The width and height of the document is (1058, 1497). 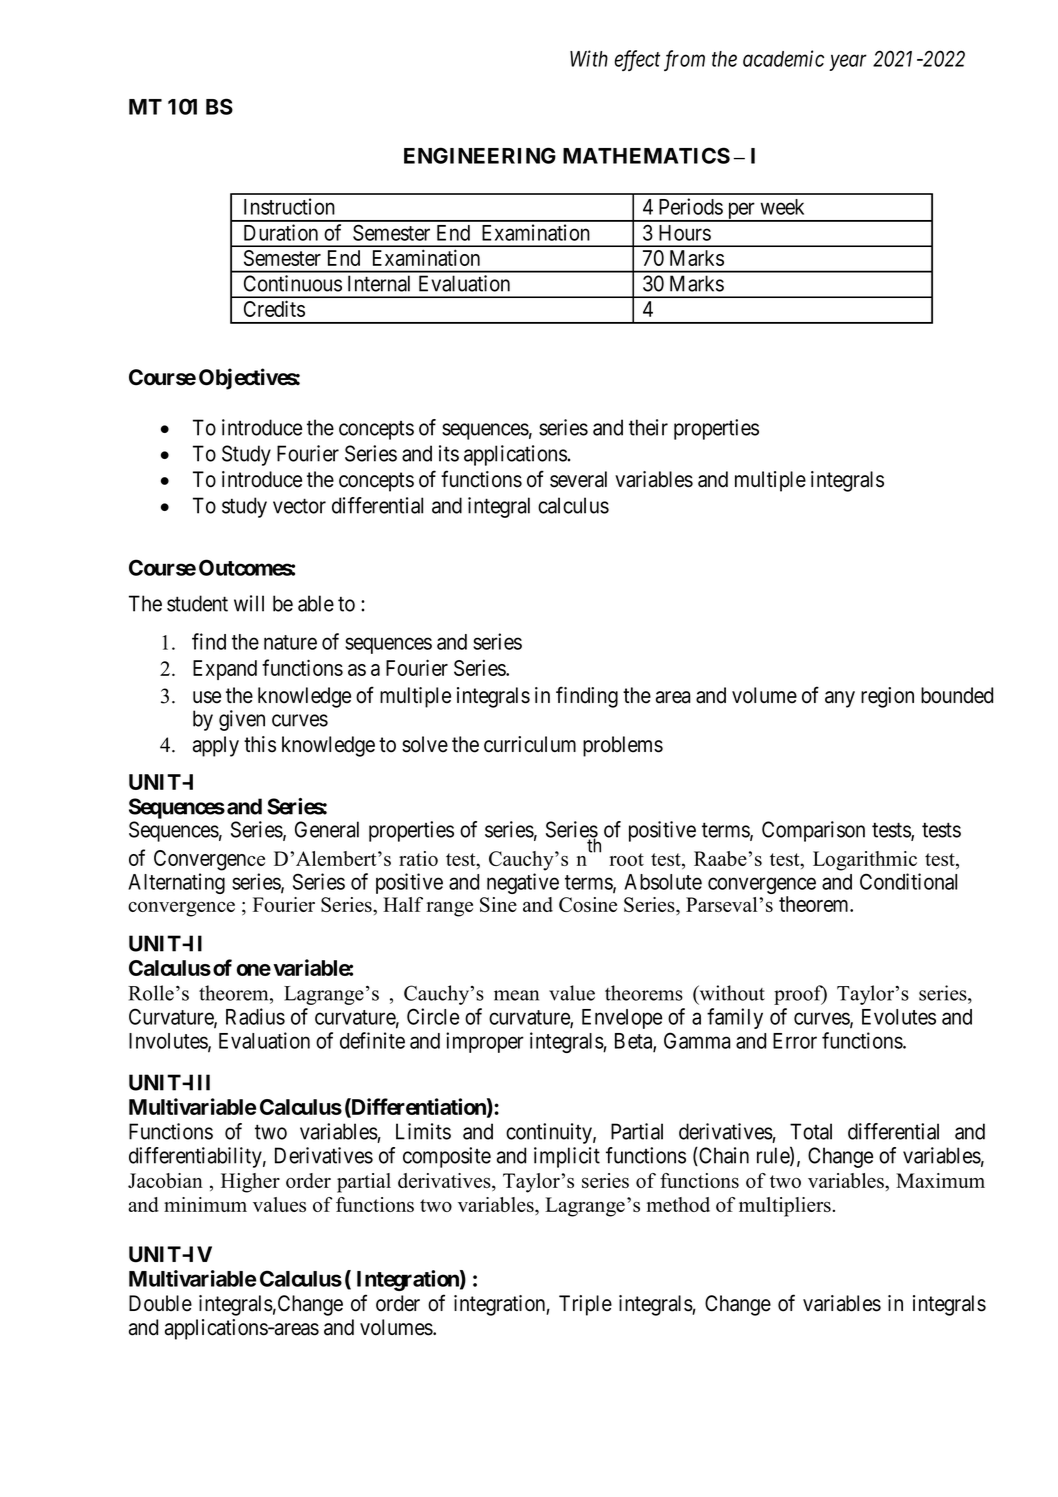 I want to click on their, so click(x=648, y=427).
